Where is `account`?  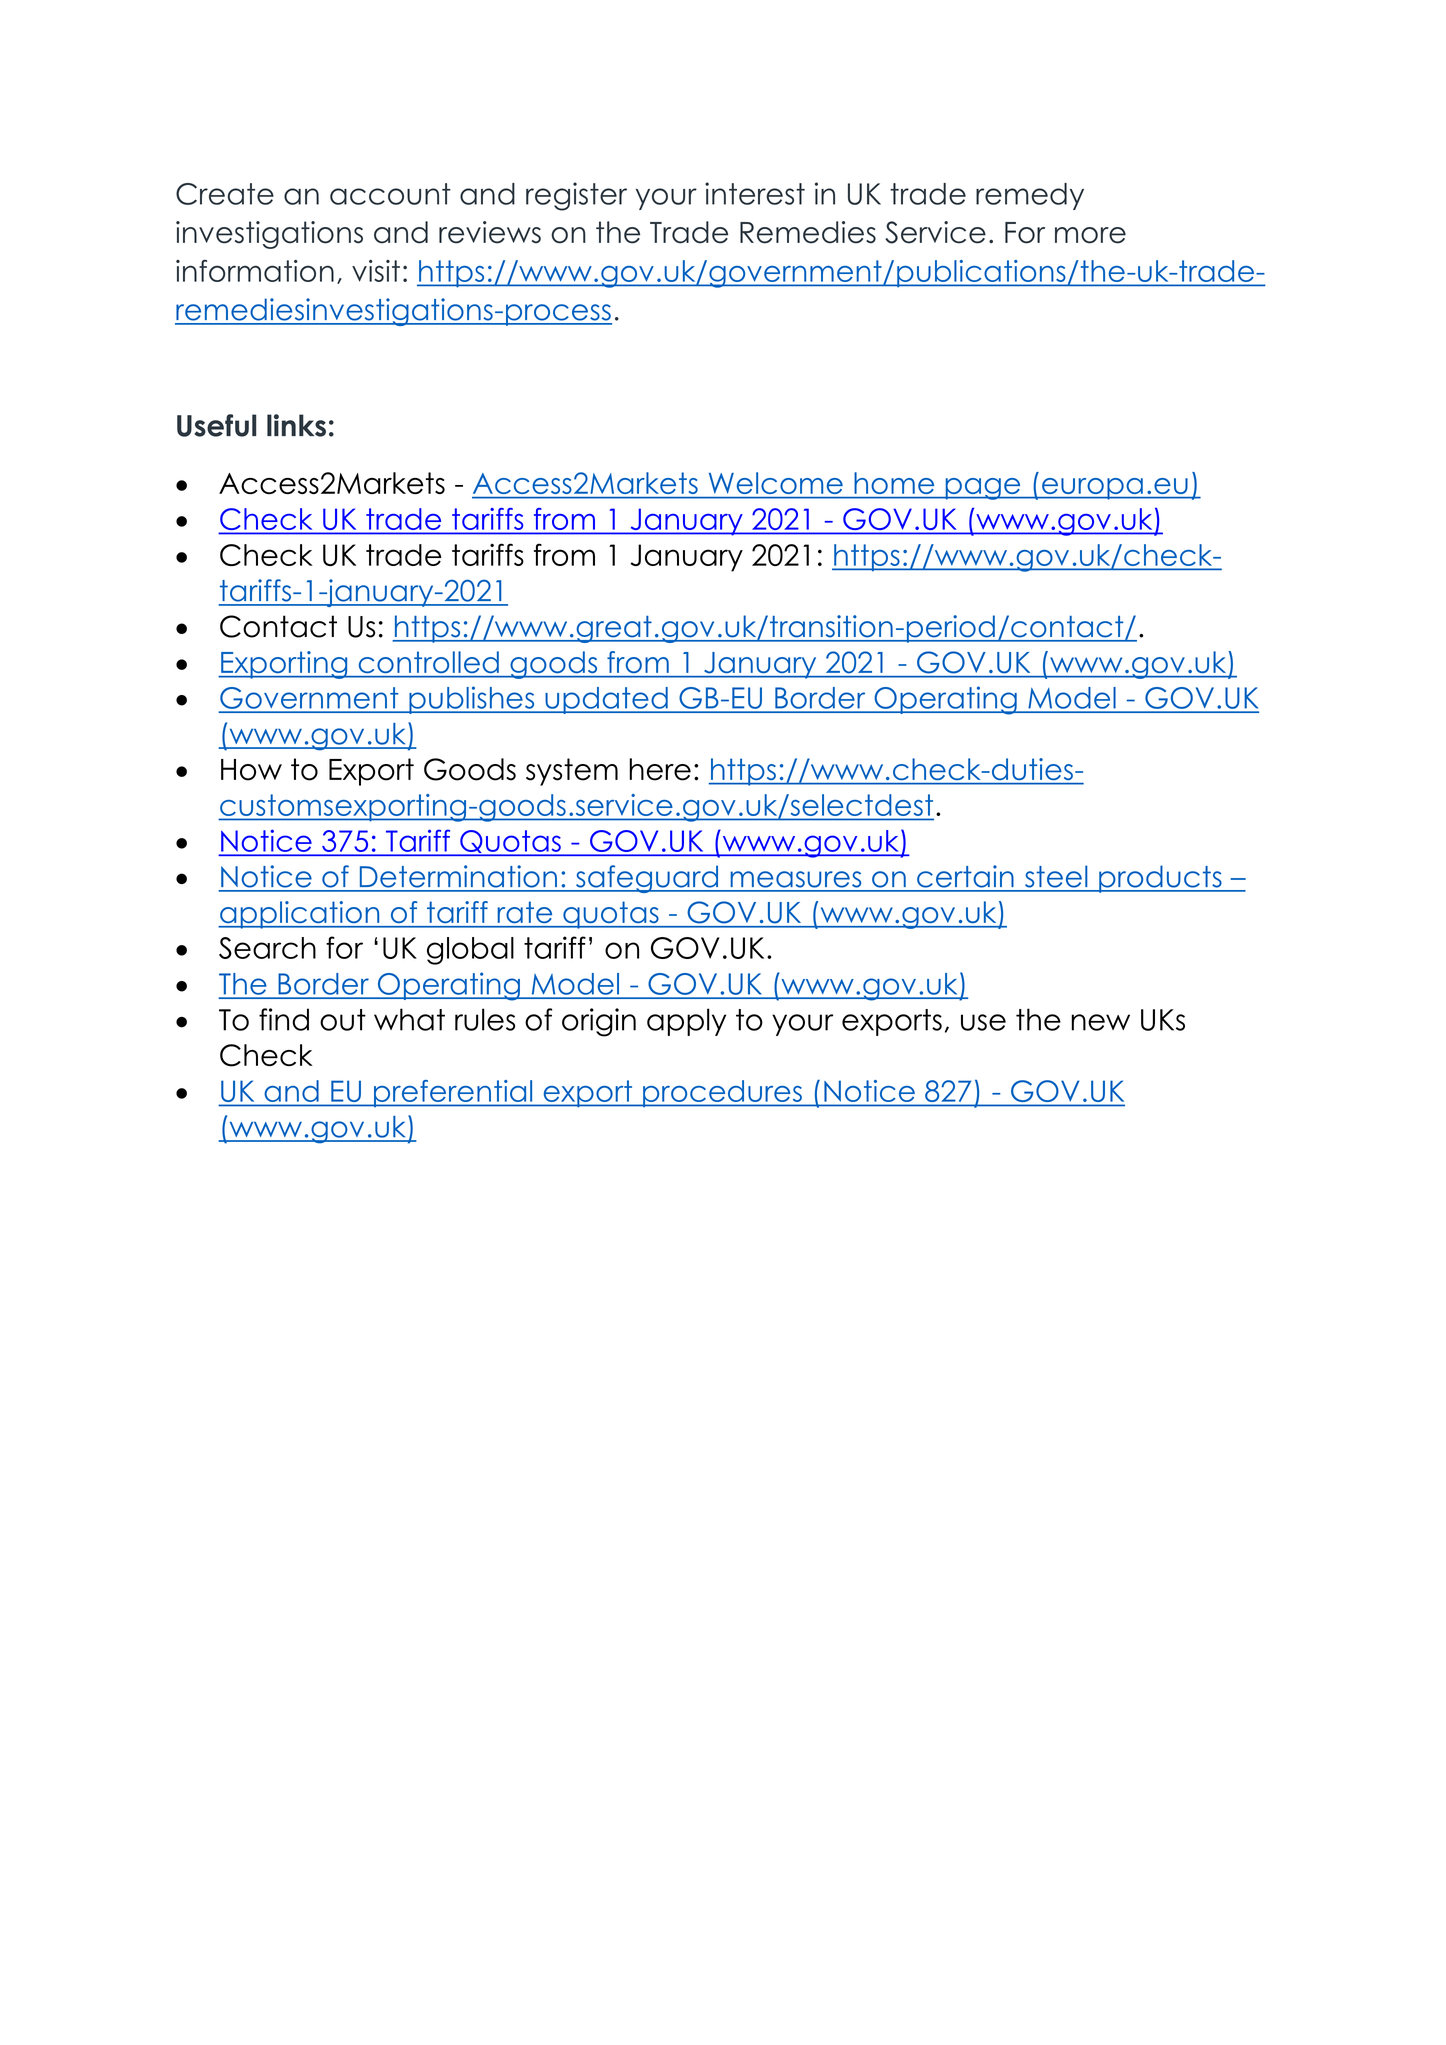 account is located at coordinates (390, 194).
